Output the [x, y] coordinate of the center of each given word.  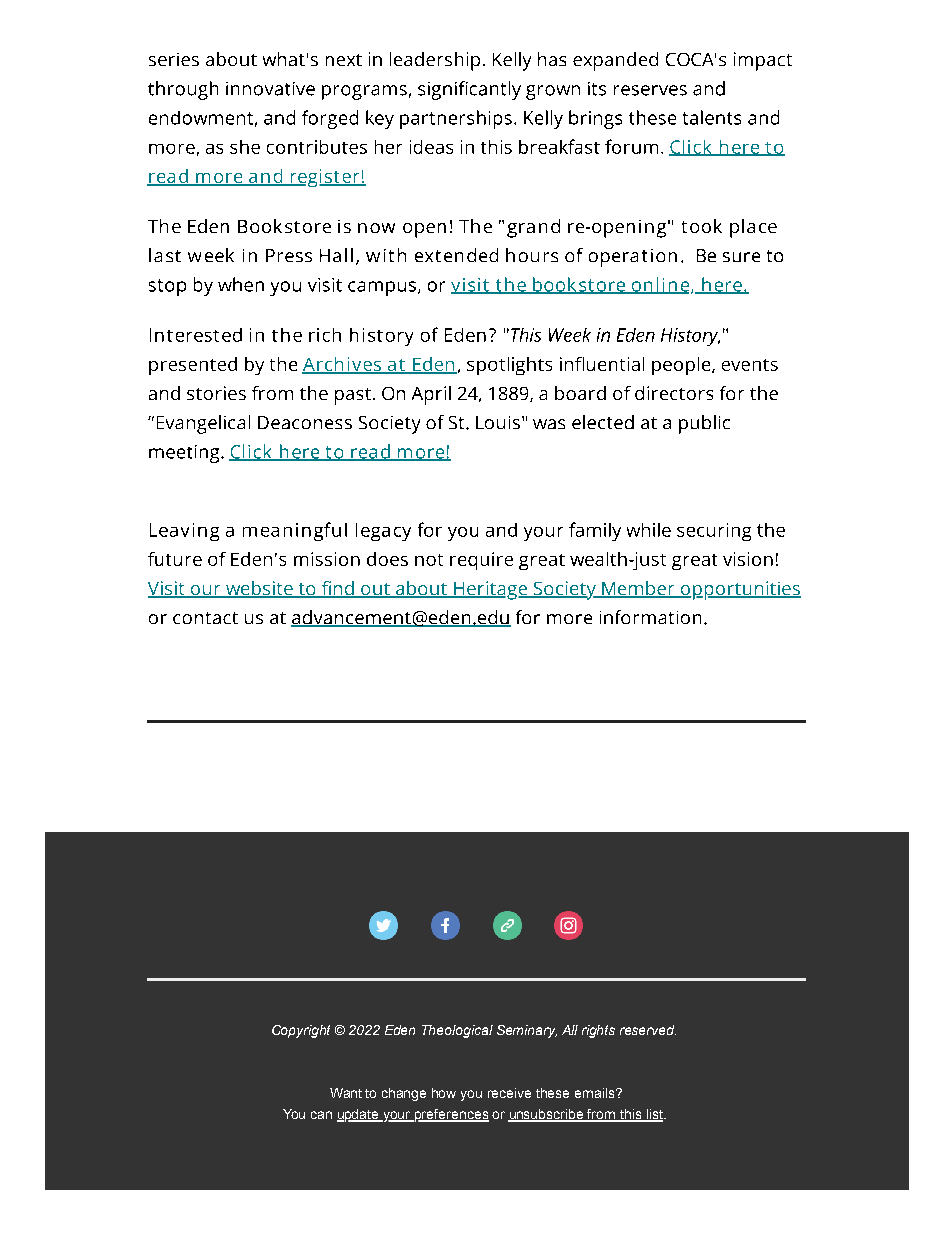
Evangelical [203, 424]
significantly [469, 90]
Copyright [301, 1031]
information [650, 617]
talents [712, 117]
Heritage [491, 590]
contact [205, 618]
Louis [498, 422]
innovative [270, 89]
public [704, 424]
